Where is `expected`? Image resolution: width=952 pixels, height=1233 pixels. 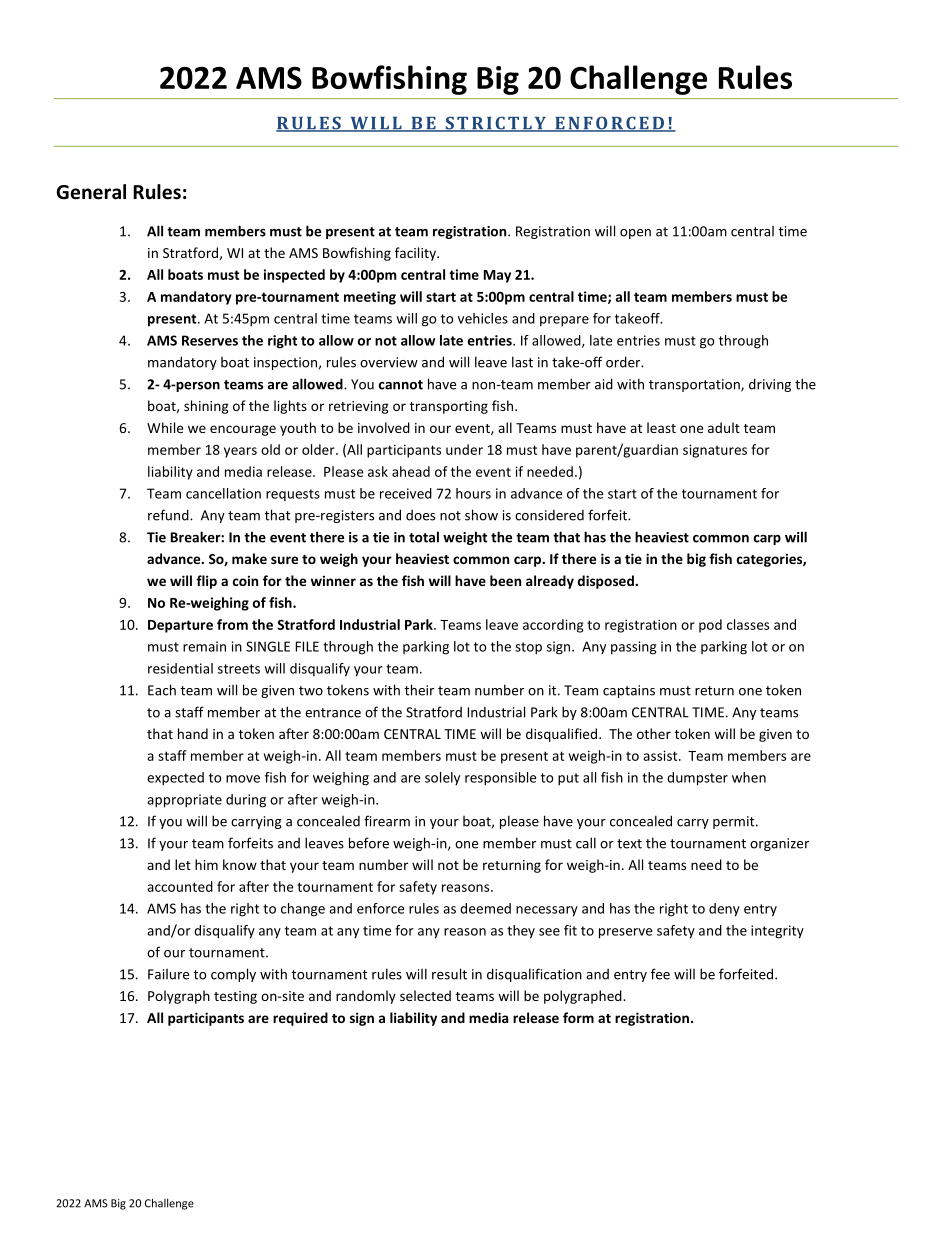 expected is located at coordinates (175, 779).
